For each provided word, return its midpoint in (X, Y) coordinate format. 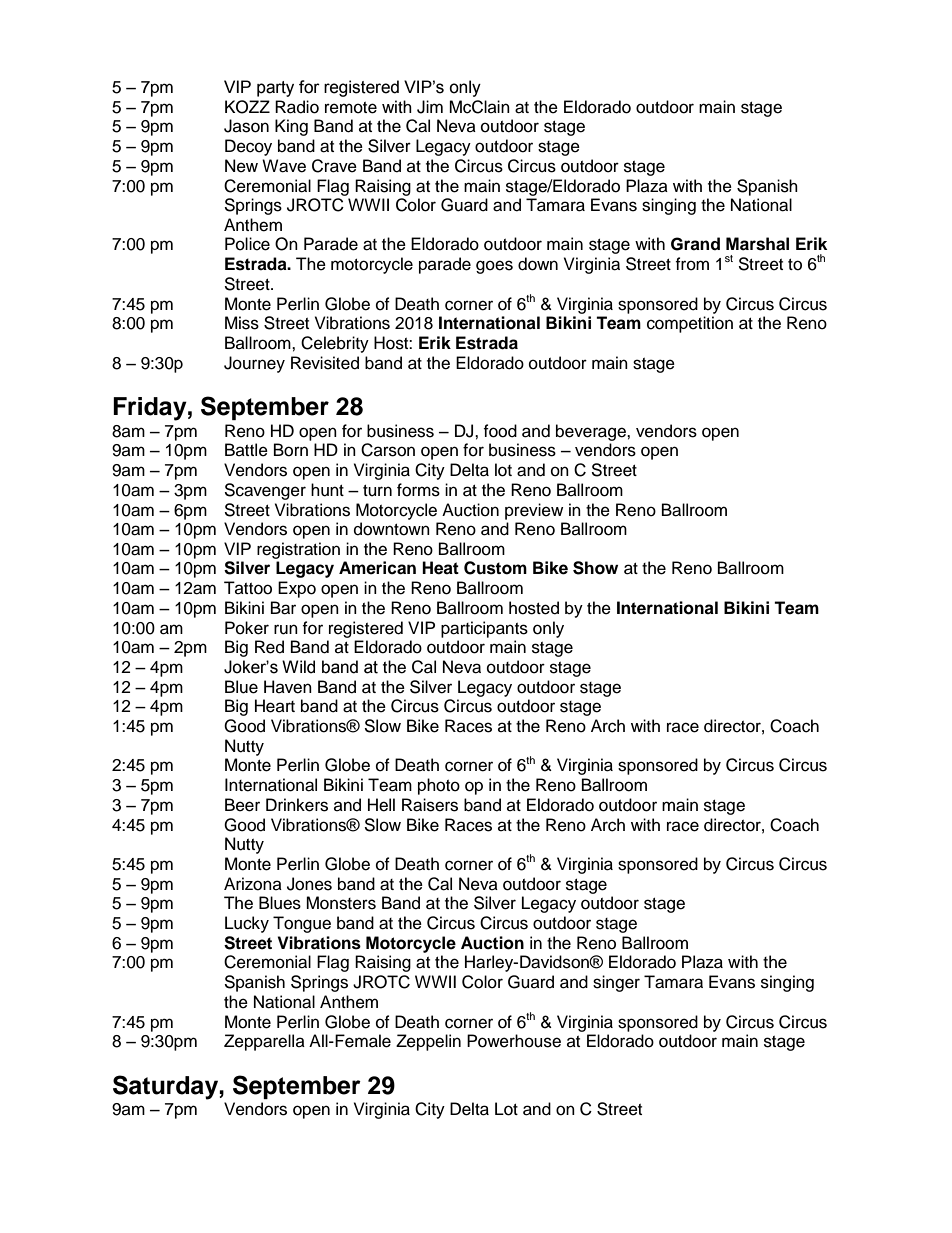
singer (616, 983)
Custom (495, 568)
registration (298, 550)
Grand (695, 244)
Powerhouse (514, 1041)
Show (595, 568)
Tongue (302, 924)
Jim (430, 107)
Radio (297, 107)
